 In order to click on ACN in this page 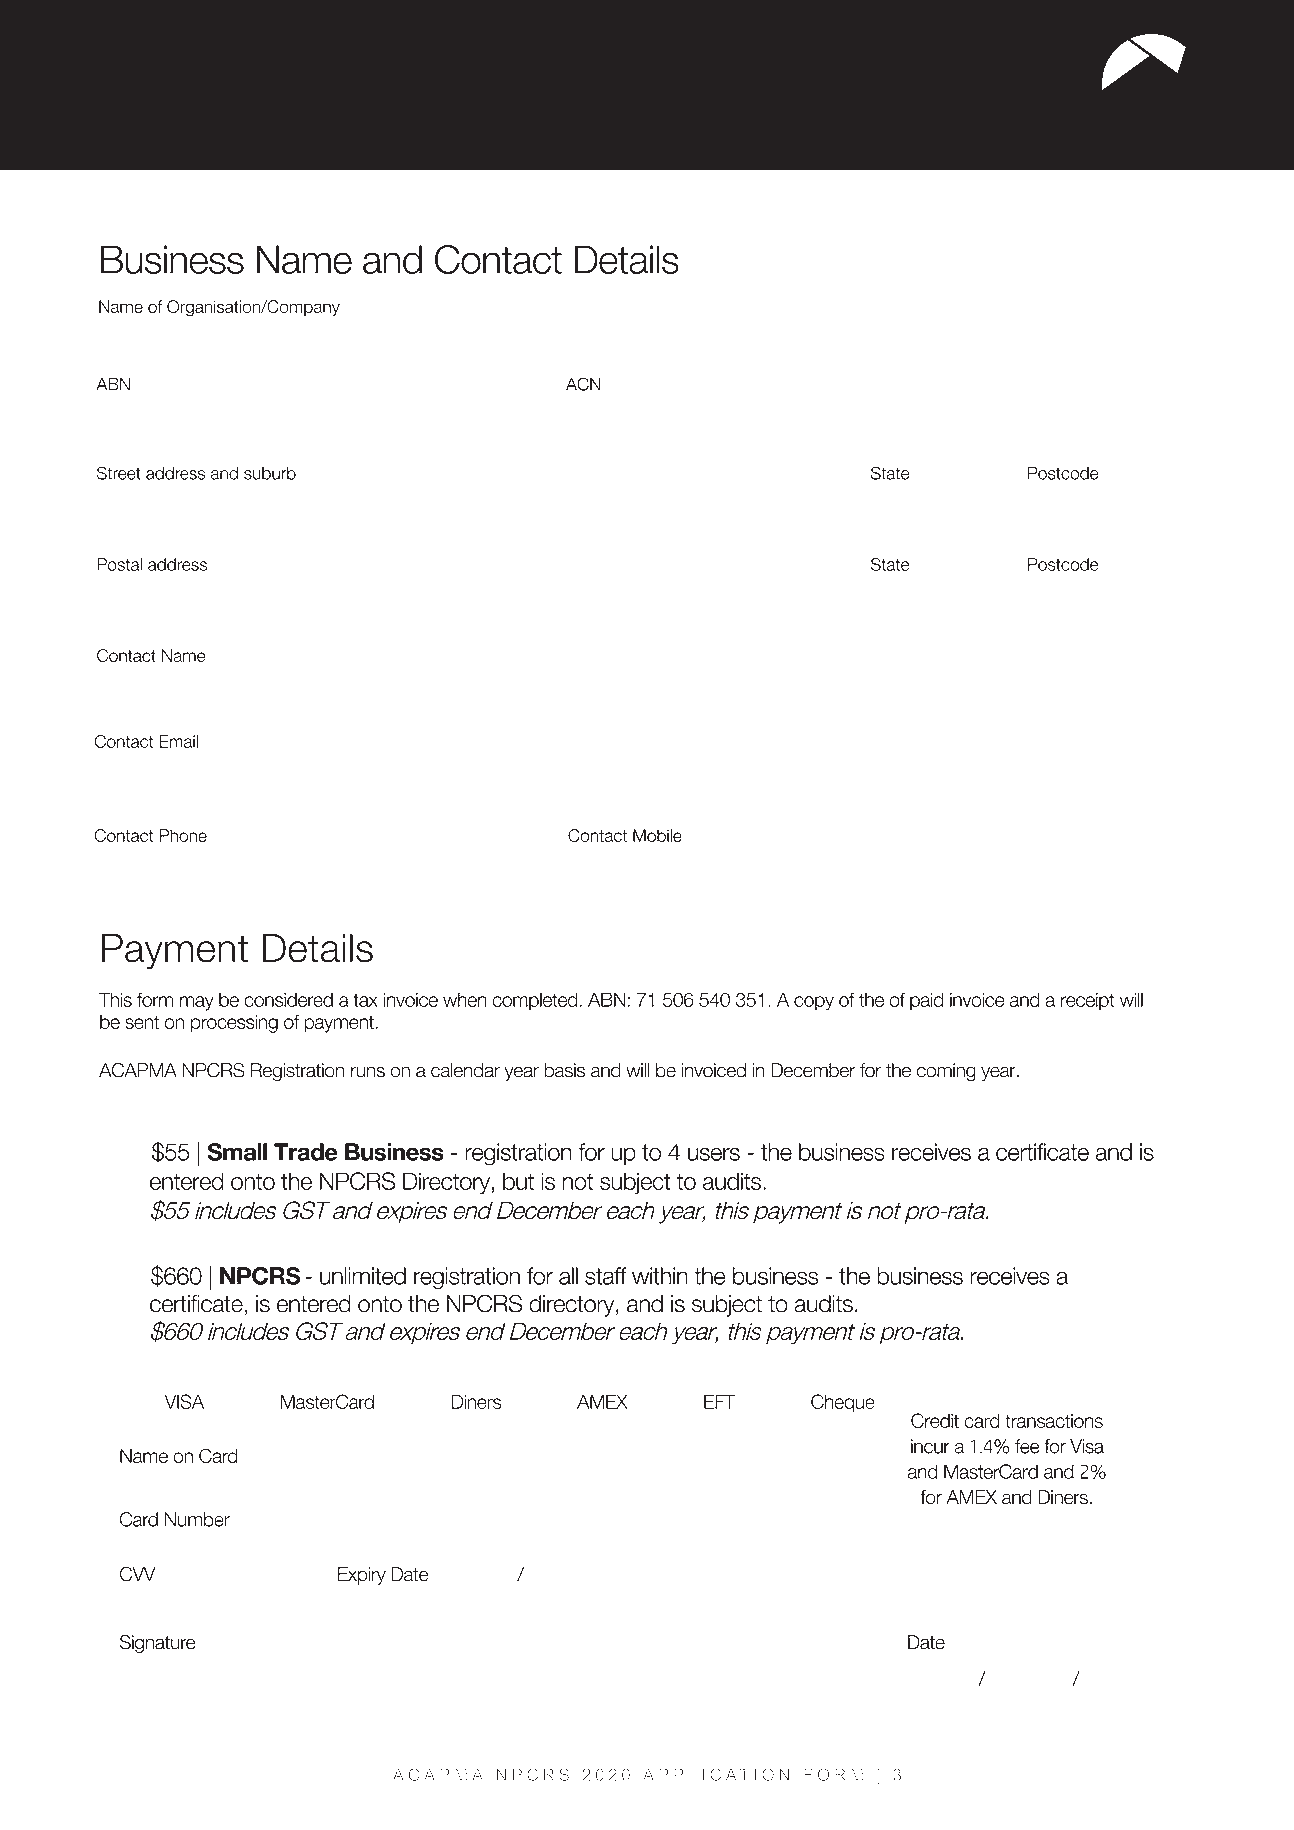, I will do `click(583, 384)`.
